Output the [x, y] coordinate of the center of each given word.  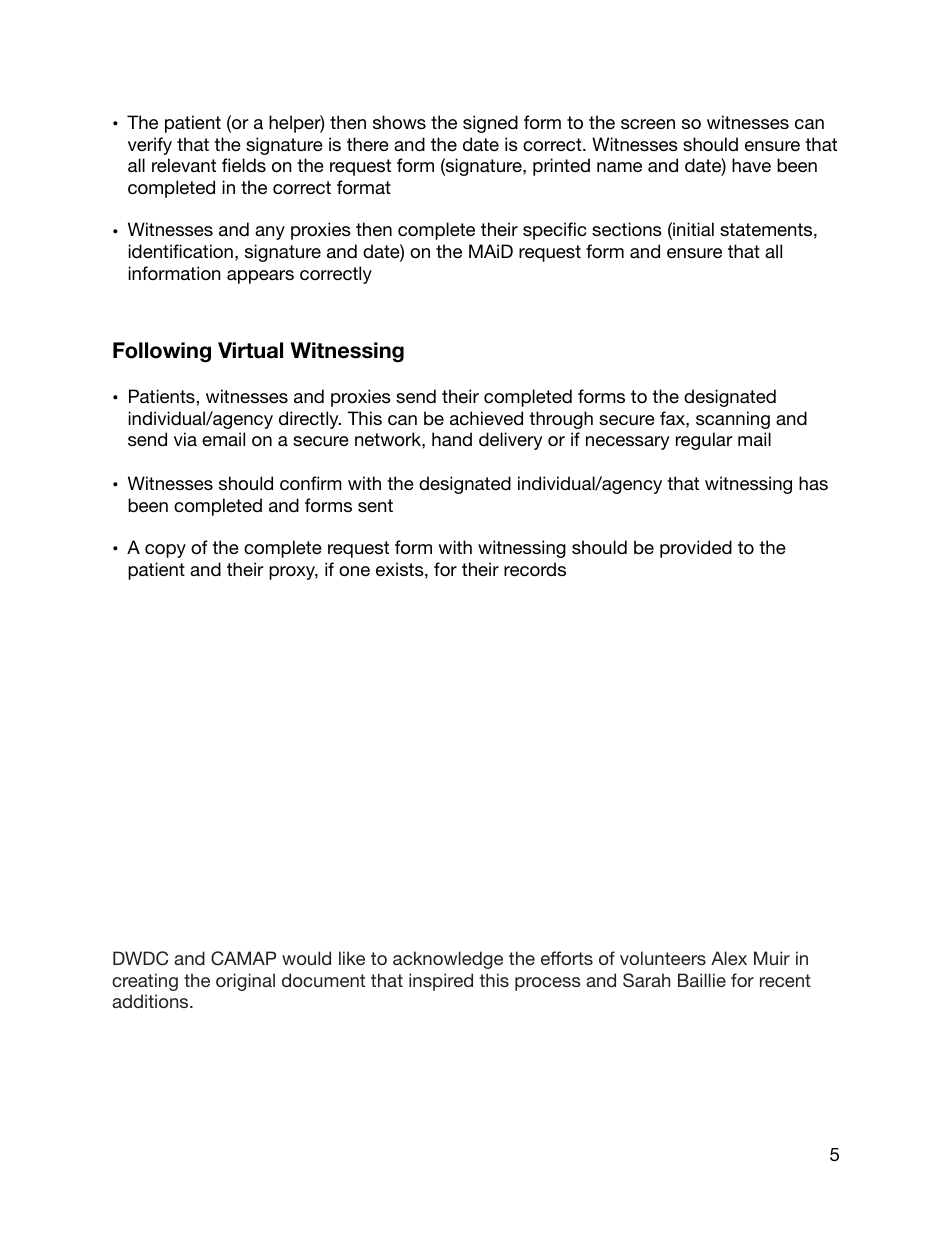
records [535, 569]
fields [244, 165]
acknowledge [448, 960]
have [751, 165]
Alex [729, 958]
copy [165, 551]
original [245, 982]
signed [490, 124]
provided [696, 549]
